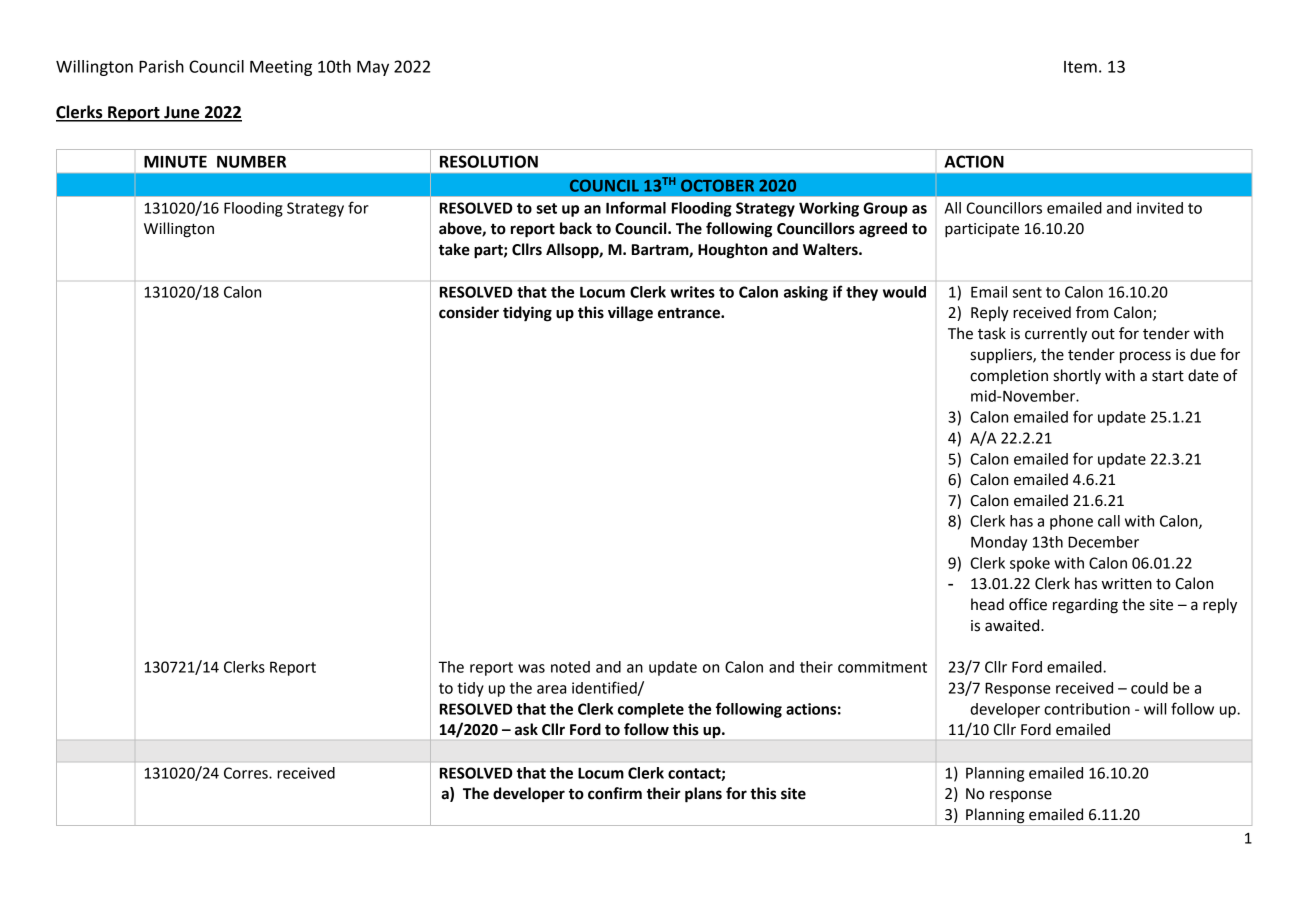 The height and width of the screenshot is (924, 1308). Describe the element at coordinates (615, 793) in the screenshot. I see `confirm` at that location.
